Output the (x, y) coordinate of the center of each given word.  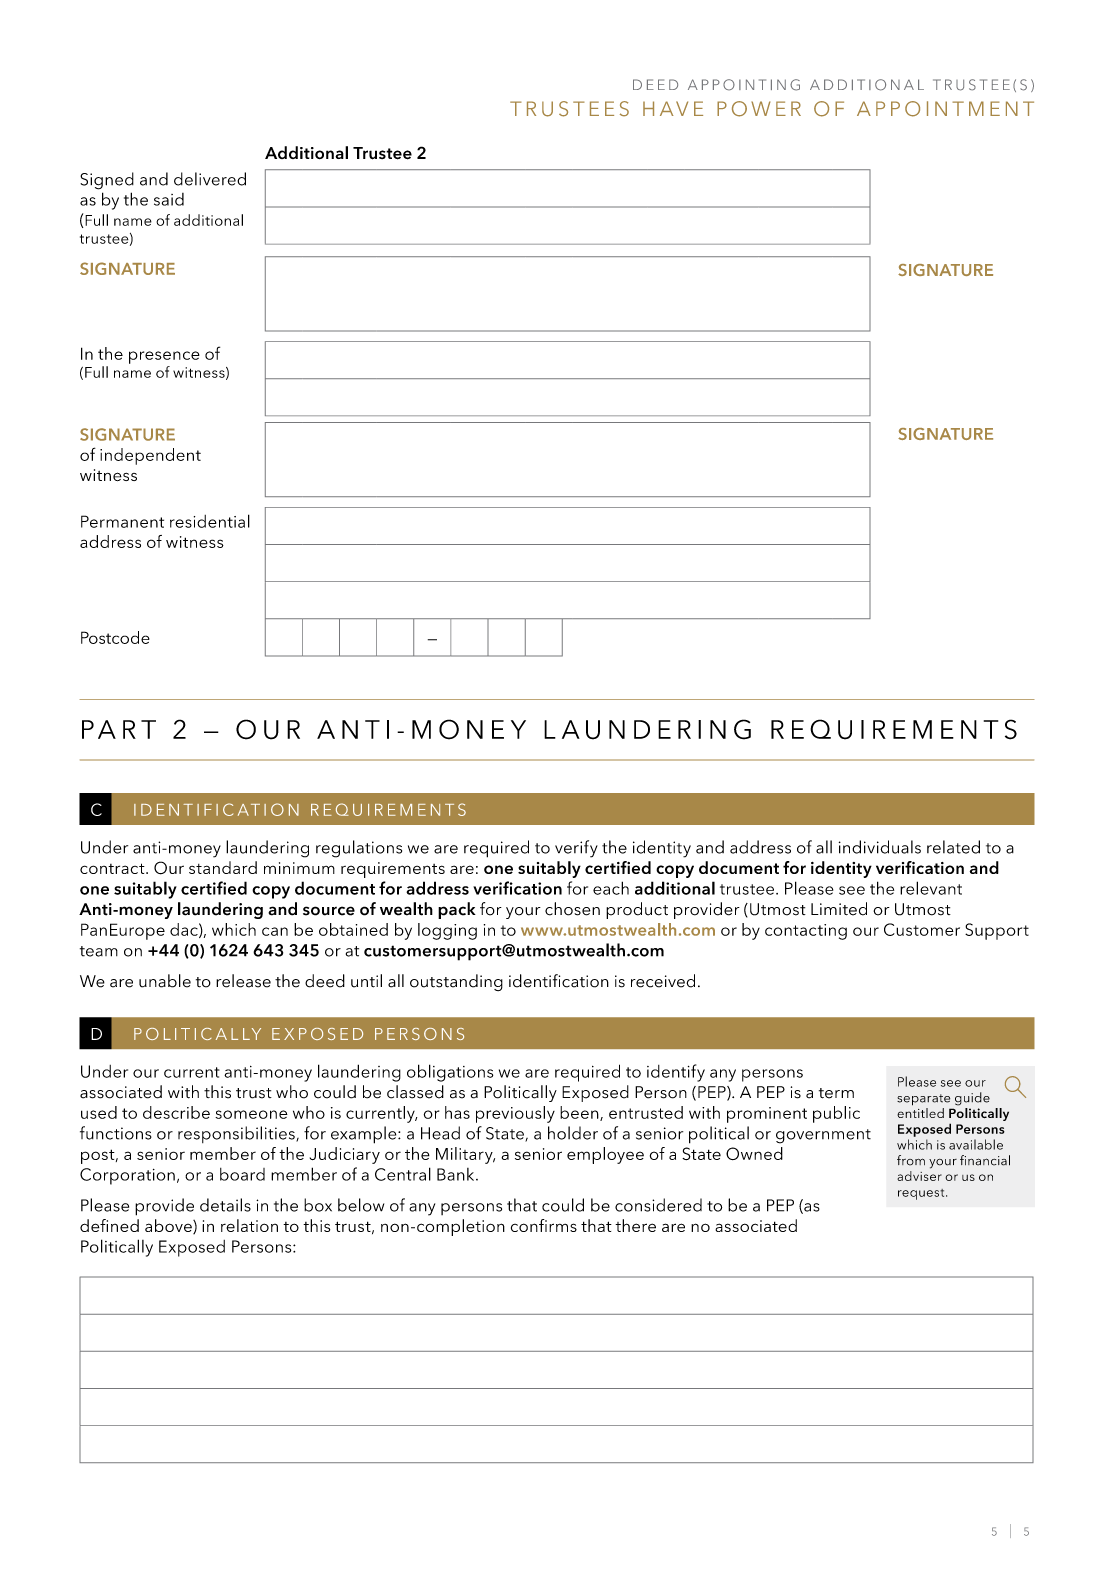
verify (576, 849)
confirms (544, 1225)
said (169, 199)
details (225, 1205)
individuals (880, 847)
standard (223, 867)
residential (210, 521)
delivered (210, 179)
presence (164, 357)
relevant (931, 888)
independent (150, 456)
